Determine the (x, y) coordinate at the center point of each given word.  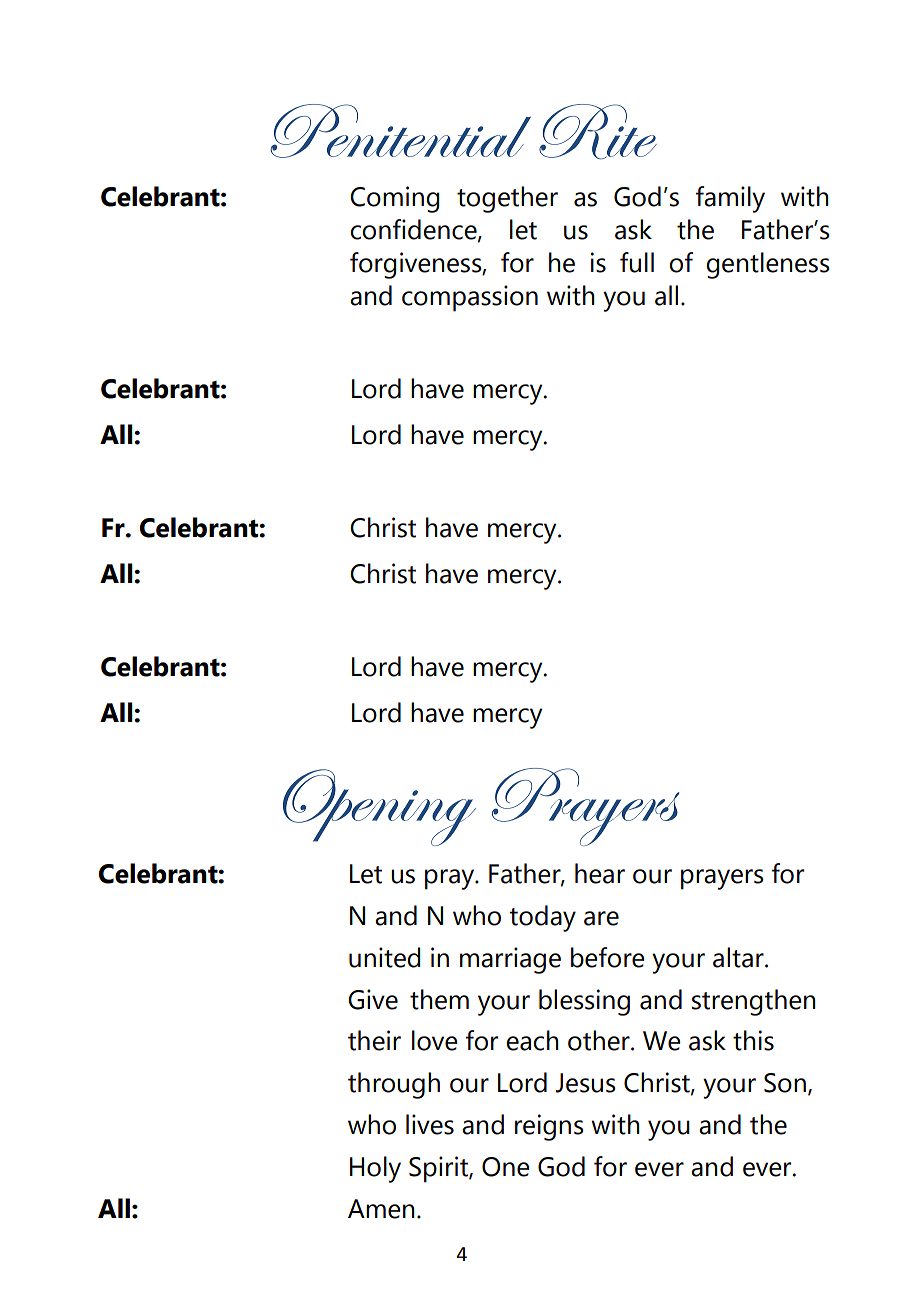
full (637, 262)
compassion (470, 298)
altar (739, 957)
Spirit (439, 1169)
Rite (598, 132)
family (730, 199)
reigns (549, 1127)
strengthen (754, 1002)
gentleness (768, 265)
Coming (395, 199)
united (385, 957)
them (439, 999)
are (601, 918)
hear (600, 873)
